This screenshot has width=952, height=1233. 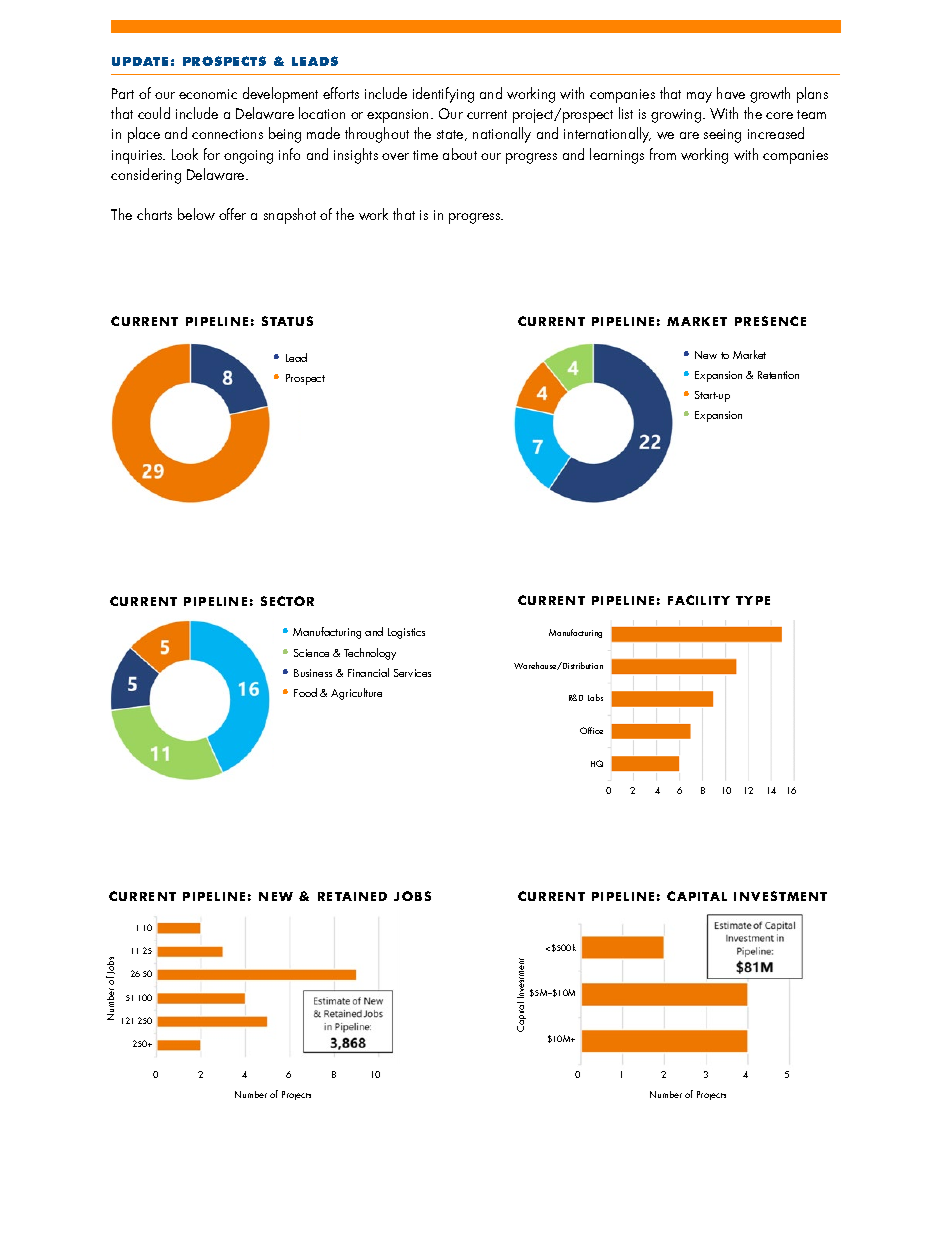 I want to click on Labs, so click(x=595, y=697).
